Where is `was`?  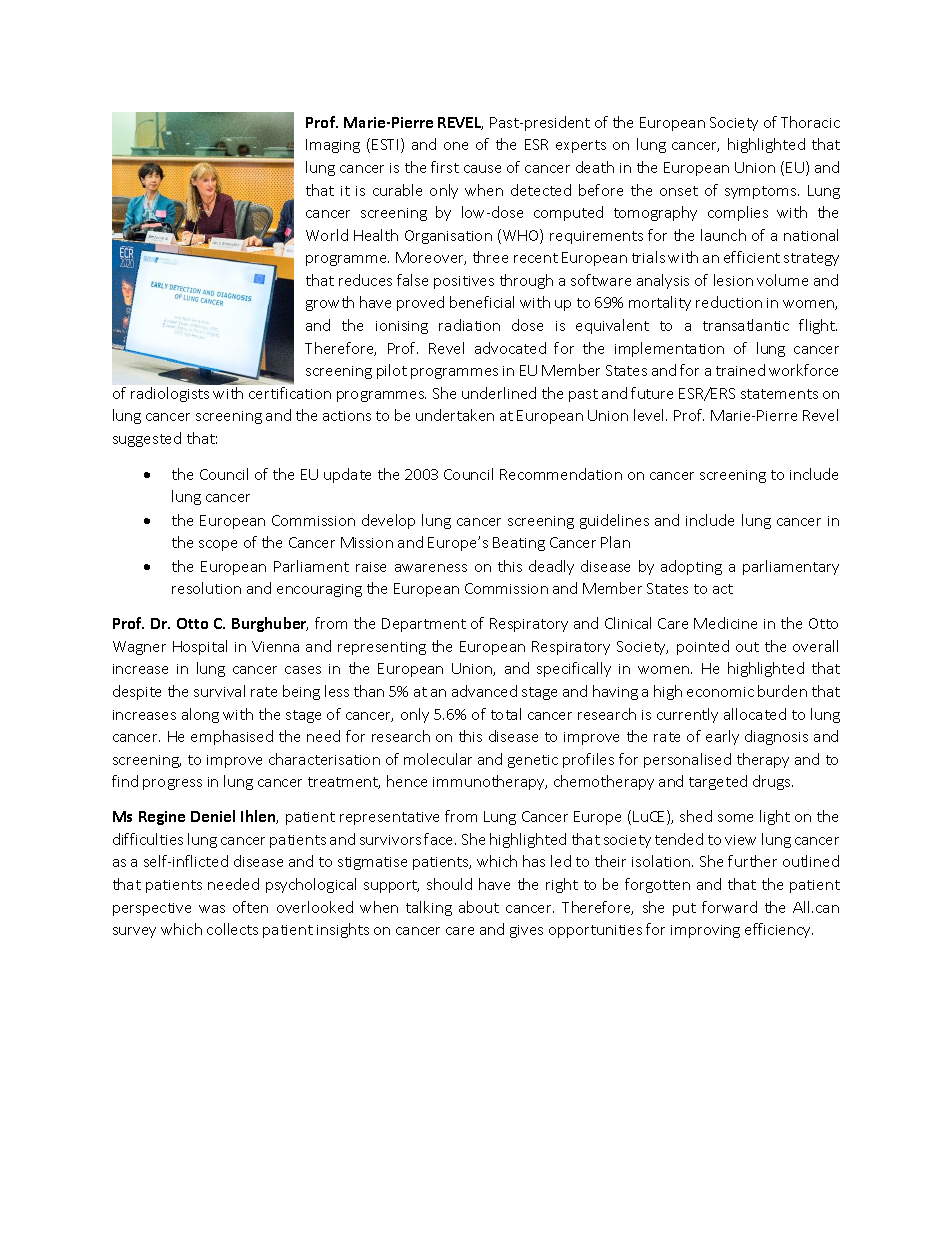
was is located at coordinates (212, 909).
